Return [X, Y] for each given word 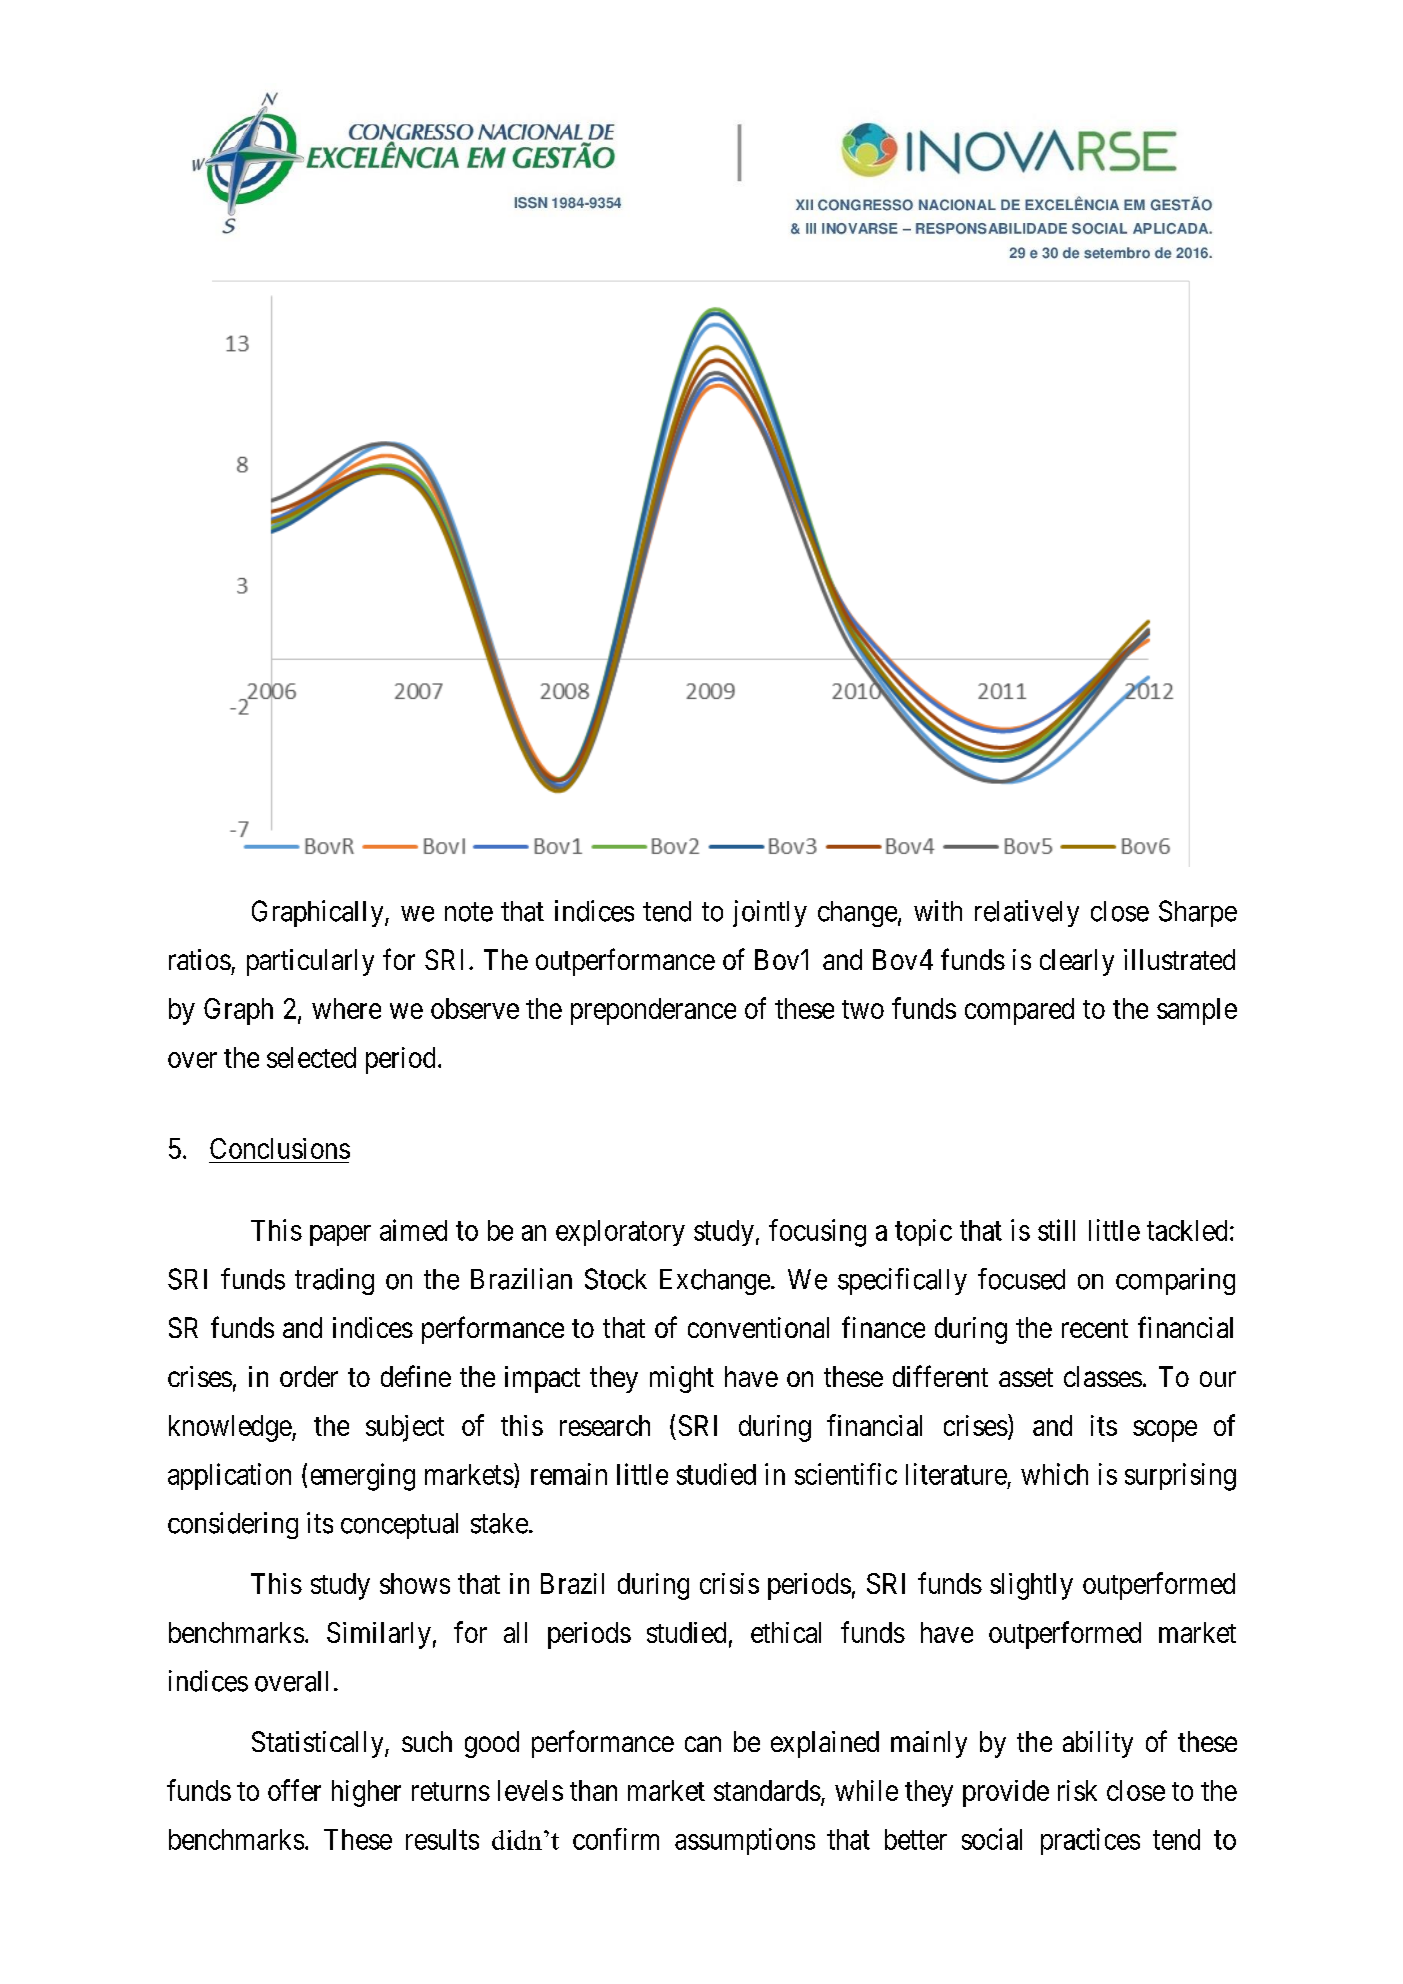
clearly [1077, 962]
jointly [770, 913]
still [1056, 1230]
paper [340, 1235]
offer [294, 1790]
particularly [310, 962]
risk [1077, 1790]
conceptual [399, 1526]
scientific [846, 1474]
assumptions [745, 1841]
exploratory [620, 1233]
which [1054, 1474]
